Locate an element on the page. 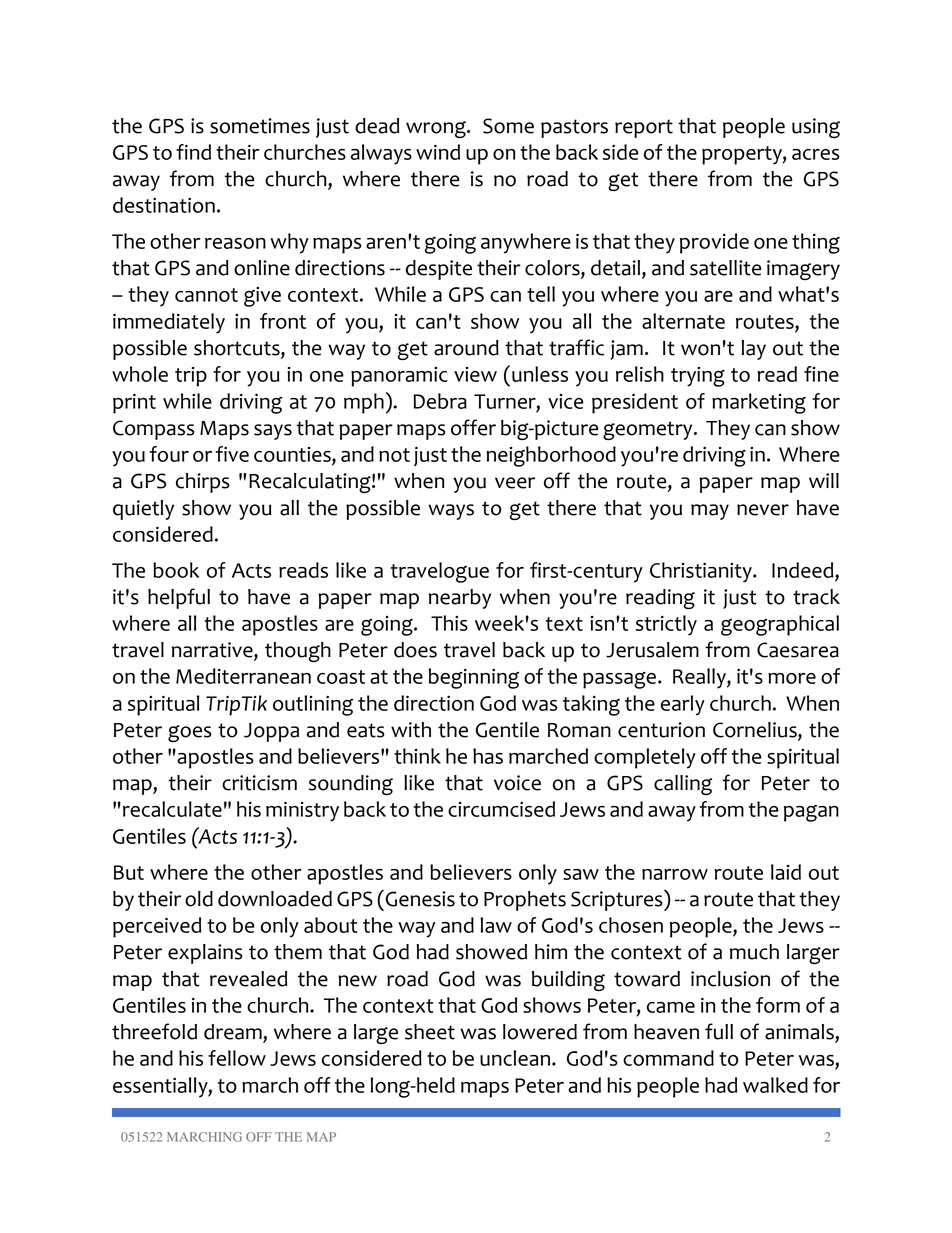 The height and width of the page is (1233, 952). full is located at coordinates (719, 1031).
